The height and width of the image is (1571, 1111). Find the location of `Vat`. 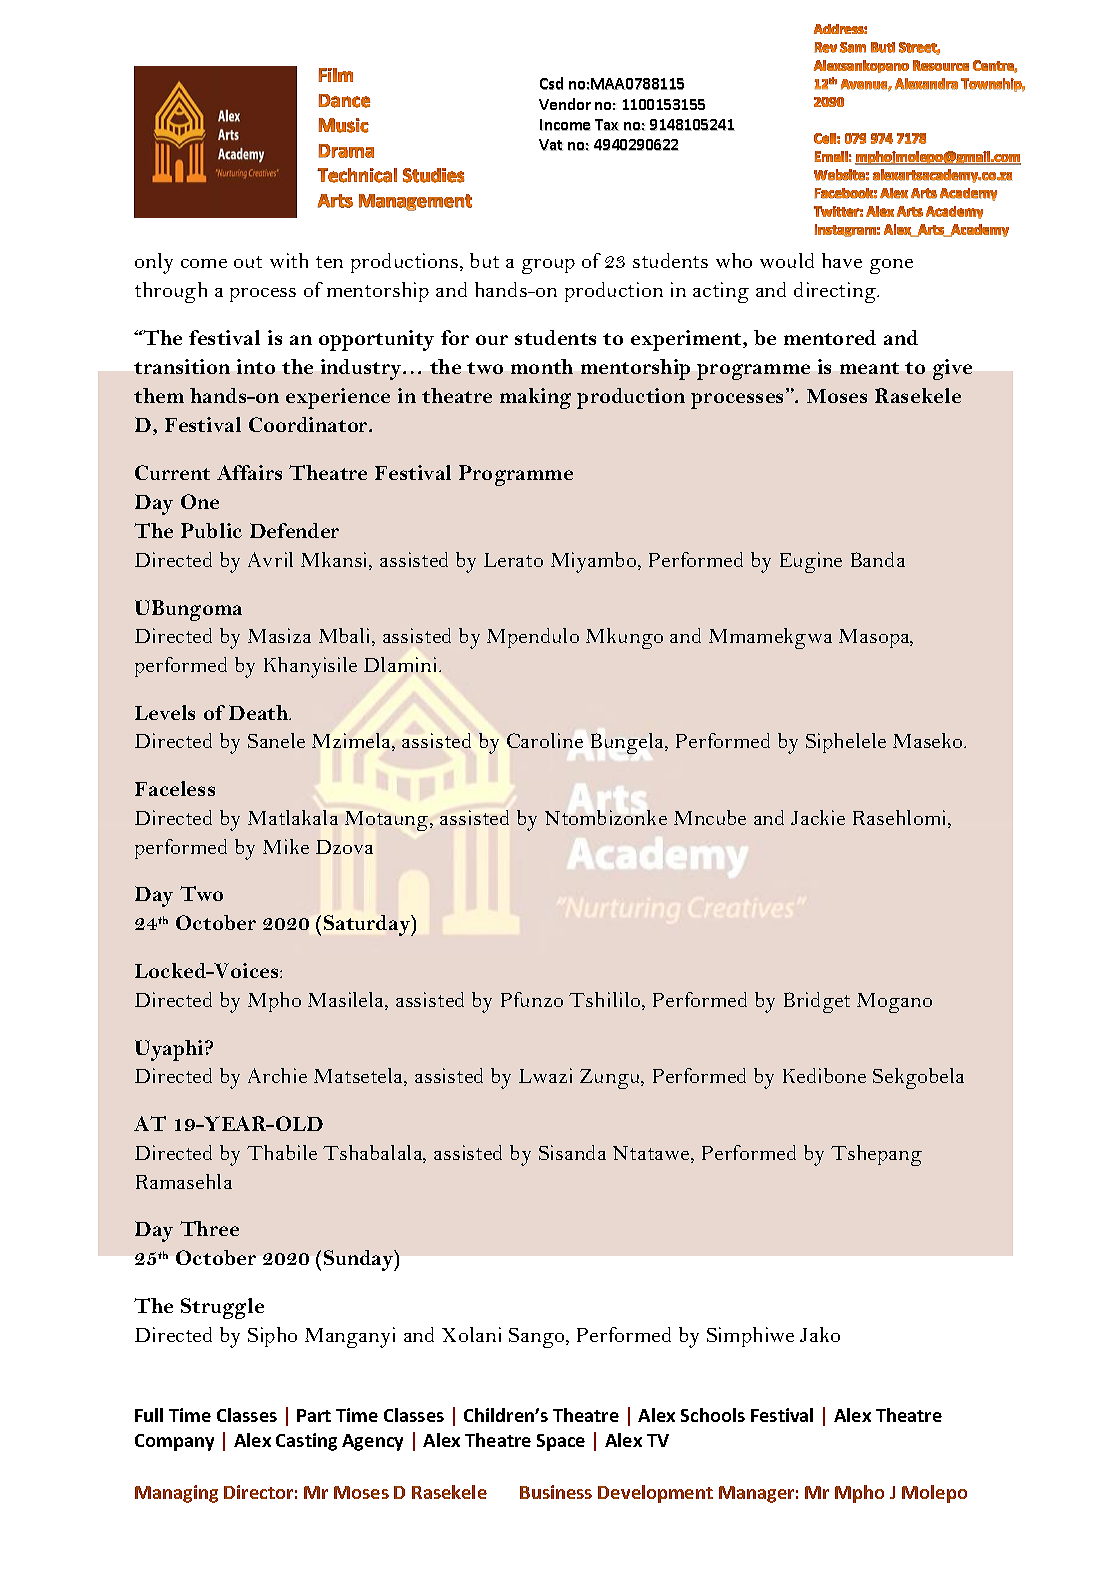

Vat is located at coordinates (551, 145).
